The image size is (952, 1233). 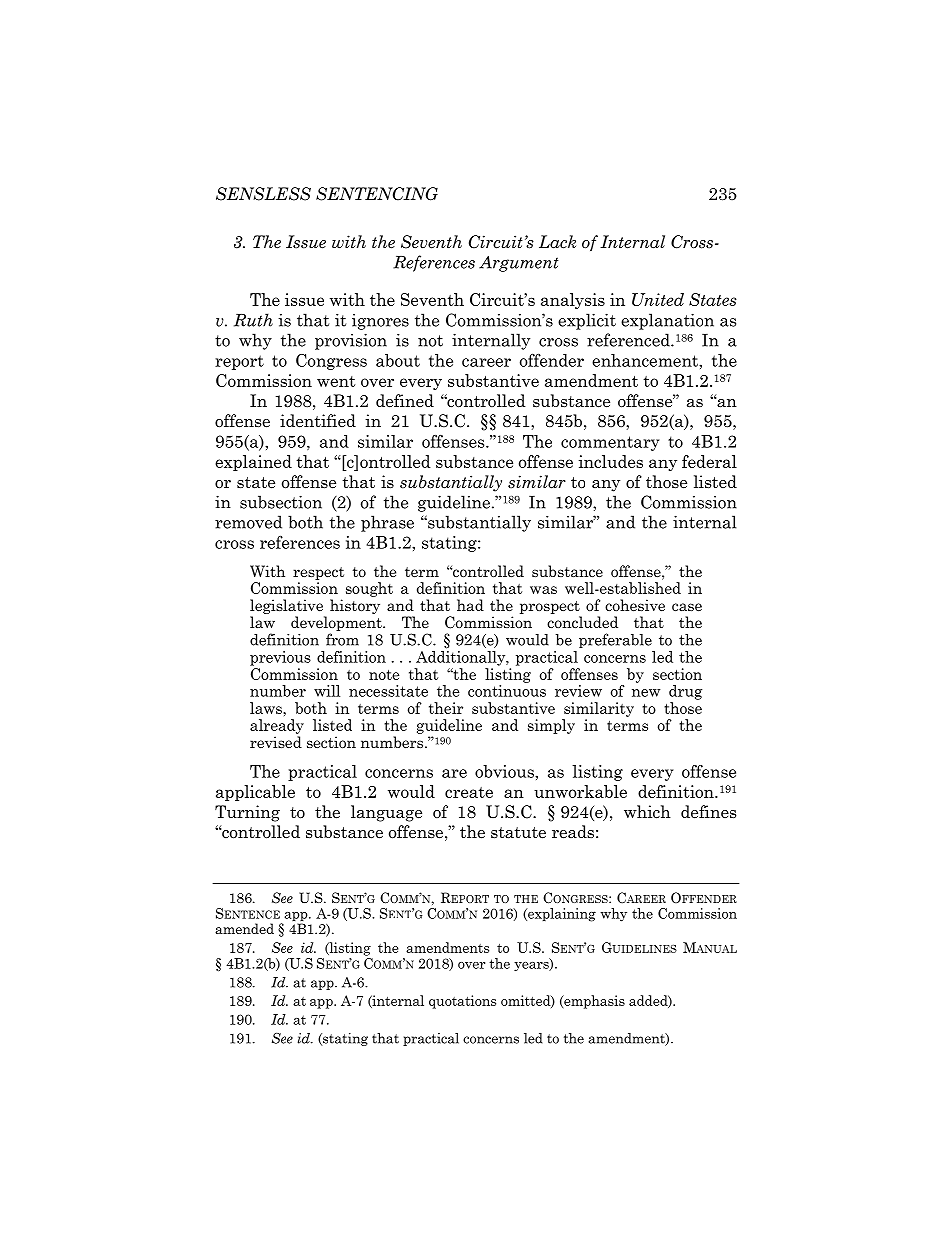 I want to click on United, so click(x=658, y=299).
